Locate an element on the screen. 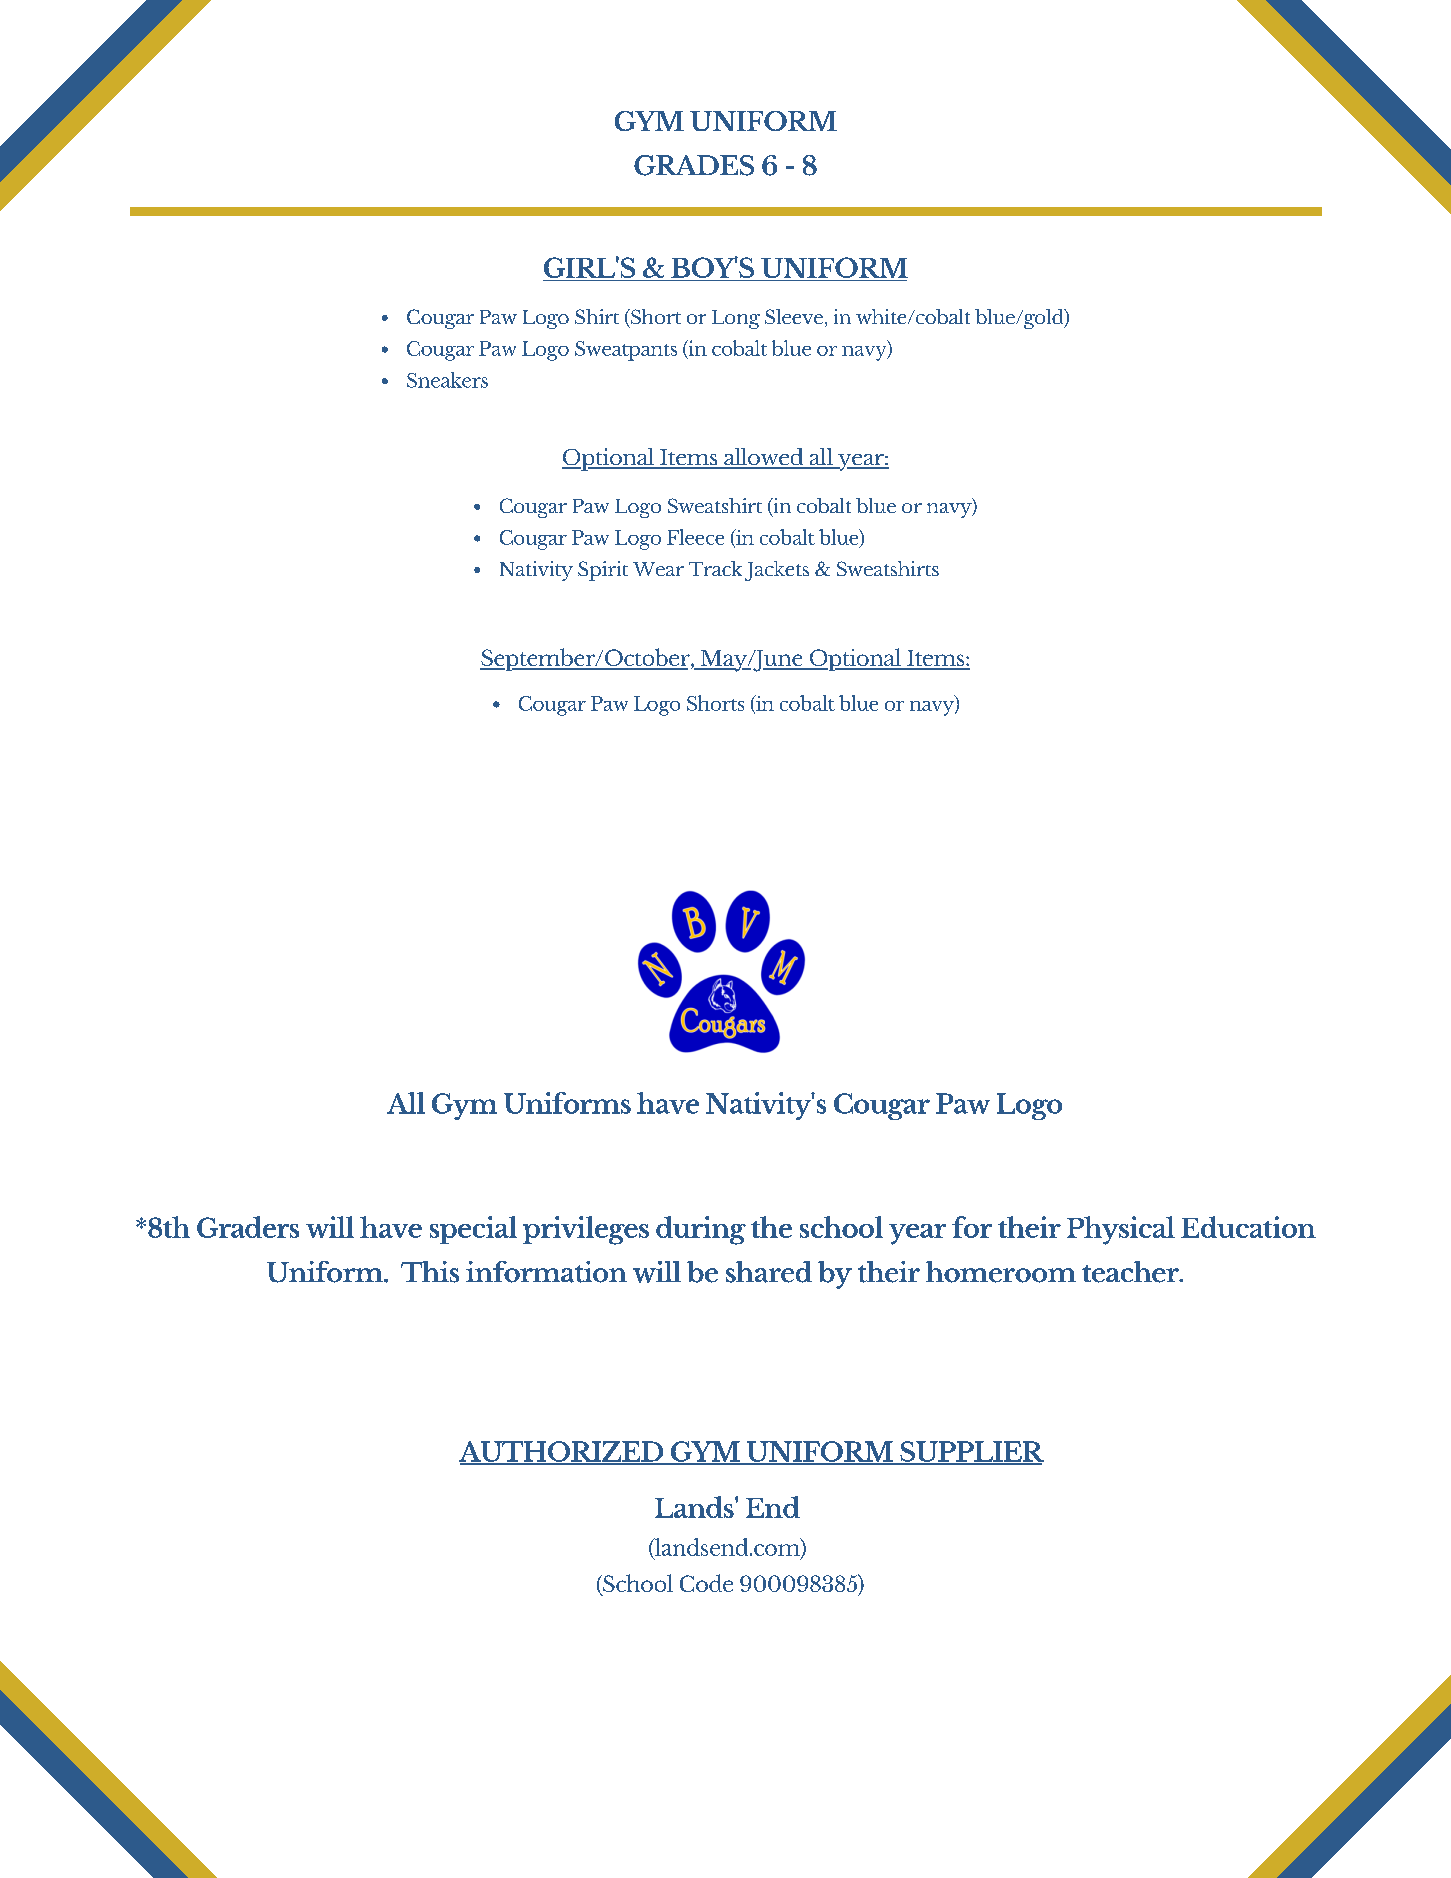 The width and height of the screenshot is (1451, 1878). Spirit is located at coordinates (603, 571).
